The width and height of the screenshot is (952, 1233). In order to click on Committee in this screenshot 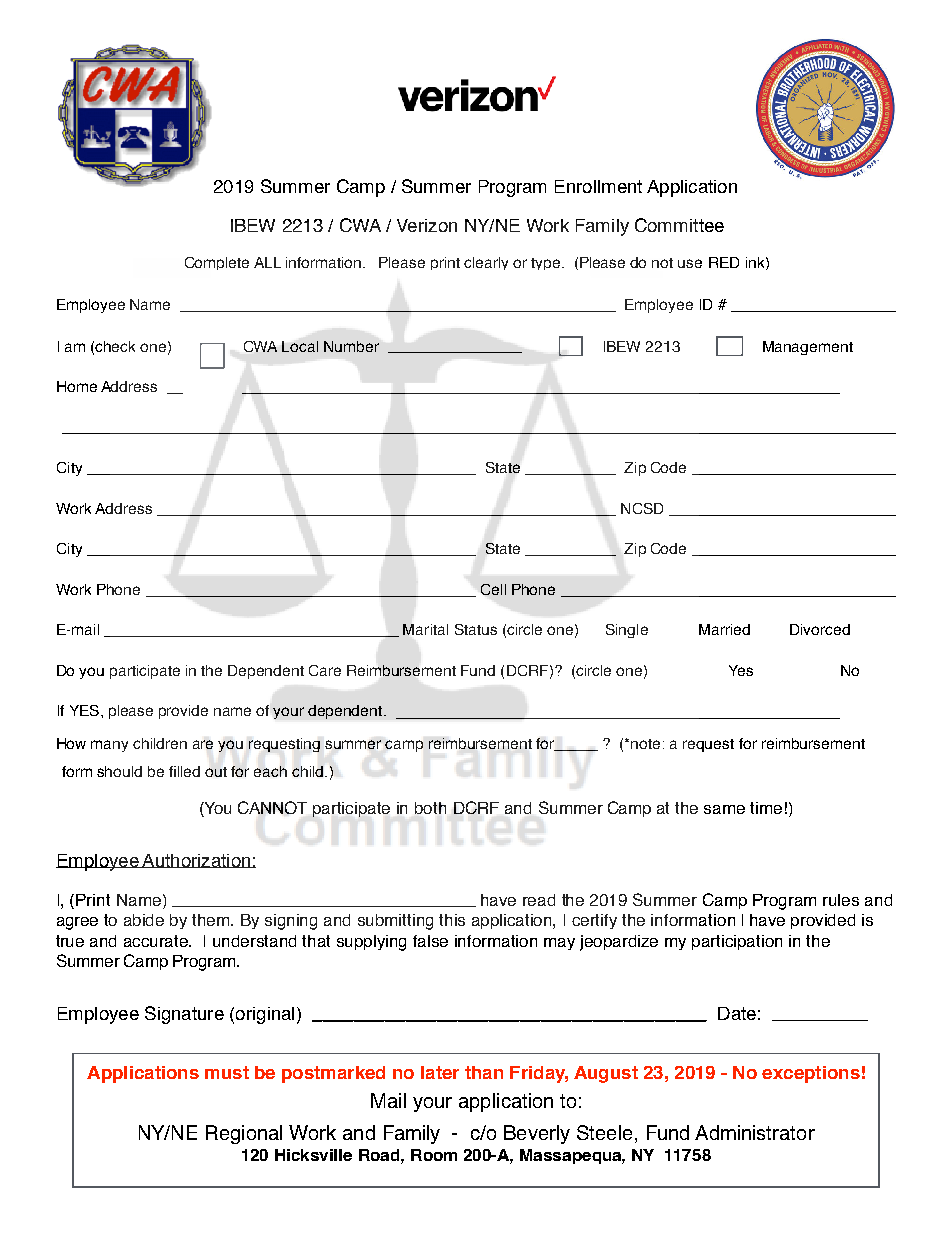, I will do `click(679, 225)`.
